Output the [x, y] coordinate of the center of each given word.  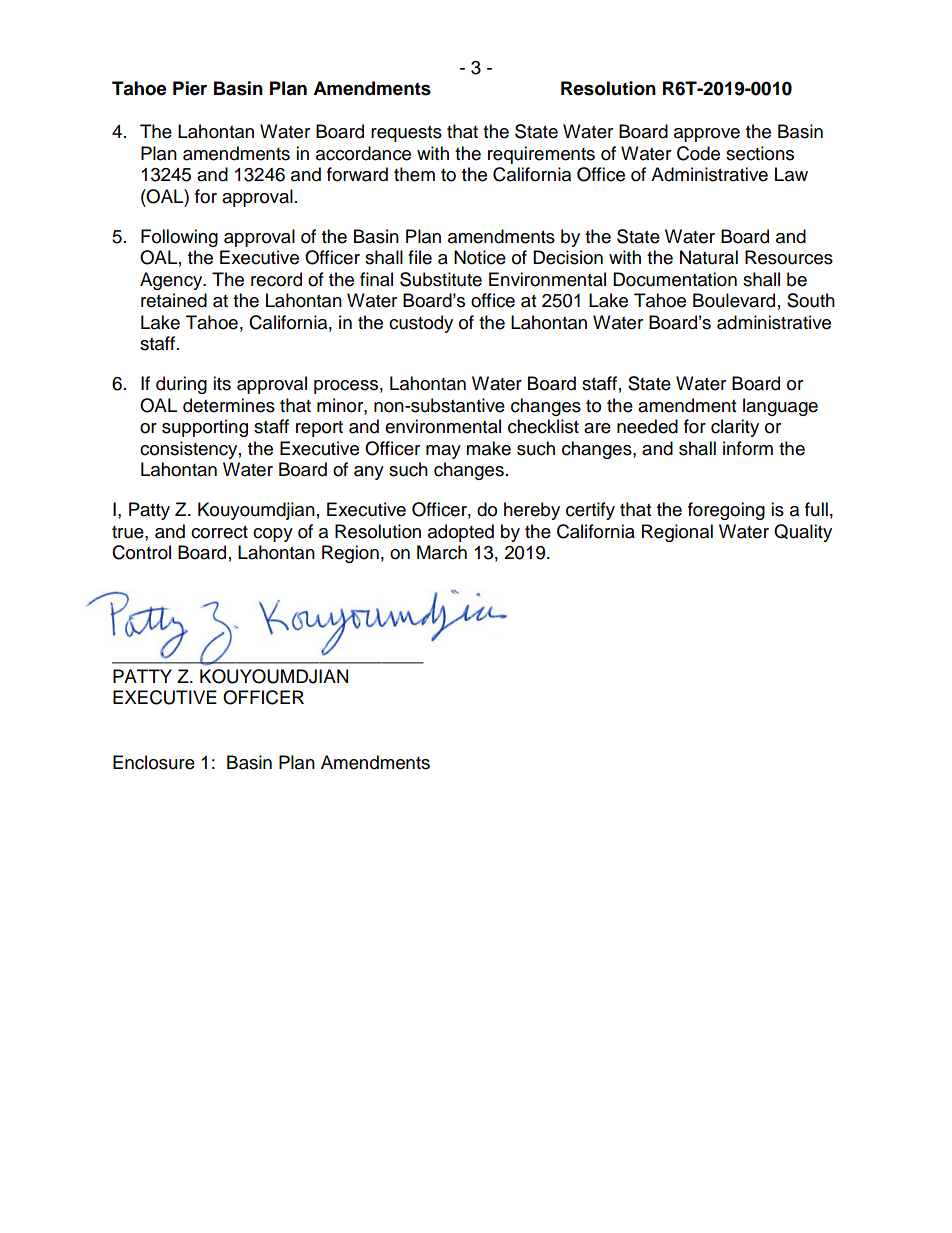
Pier [190, 88]
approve [707, 135]
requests [406, 134]
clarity [735, 428]
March [442, 552]
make [488, 448]
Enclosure [154, 762]
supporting [205, 428]
